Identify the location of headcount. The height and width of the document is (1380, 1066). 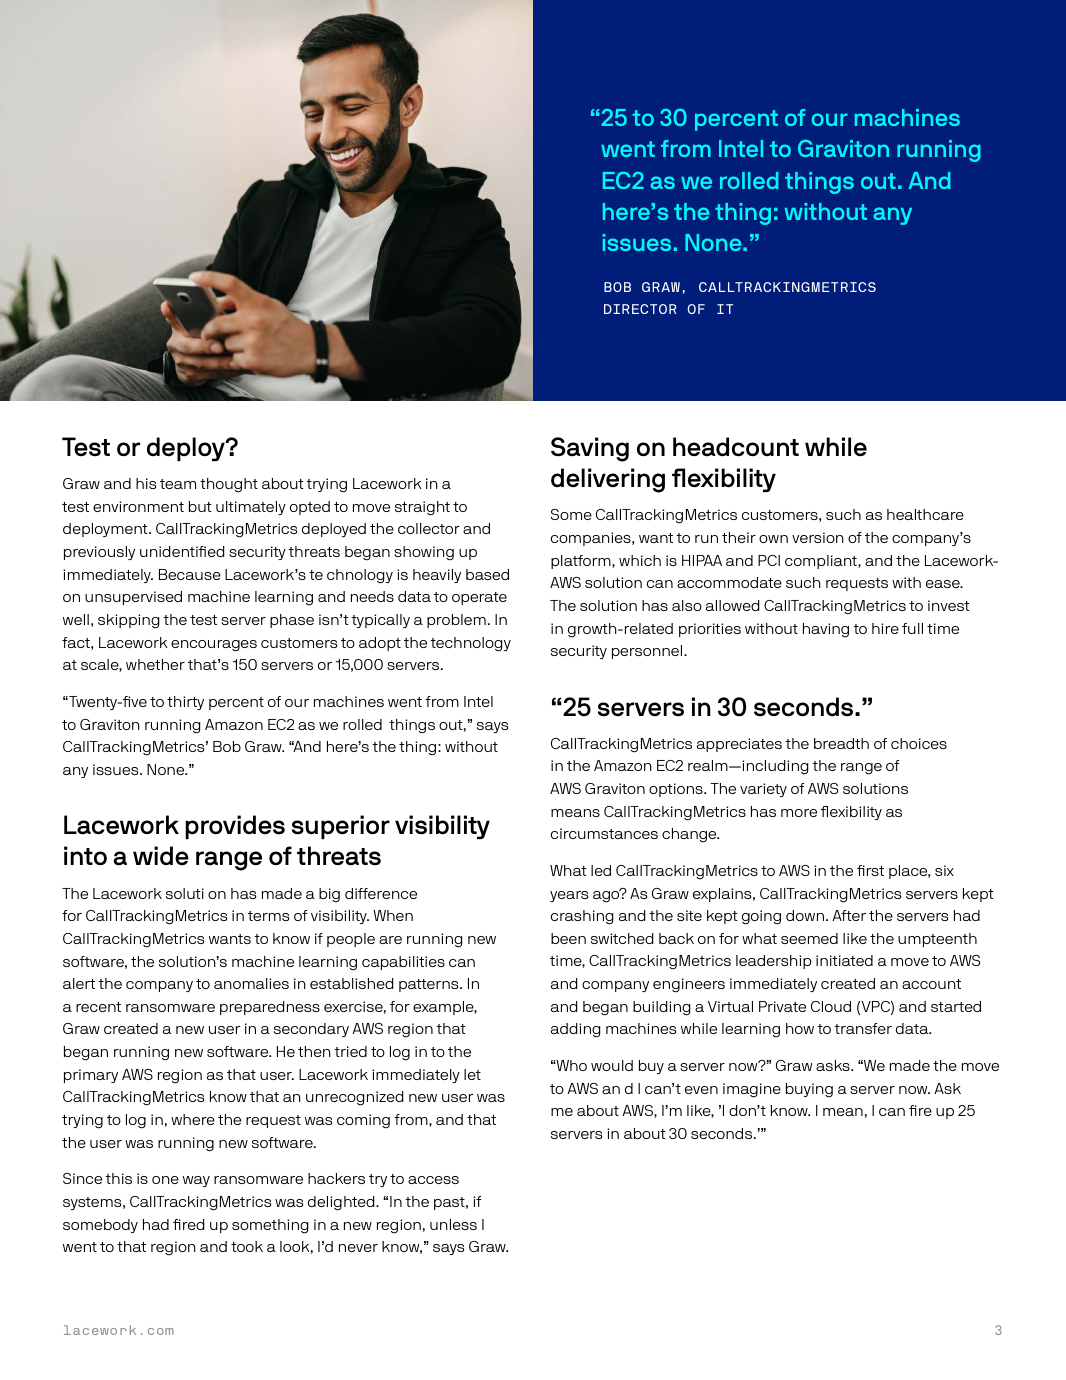
(736, 447).
